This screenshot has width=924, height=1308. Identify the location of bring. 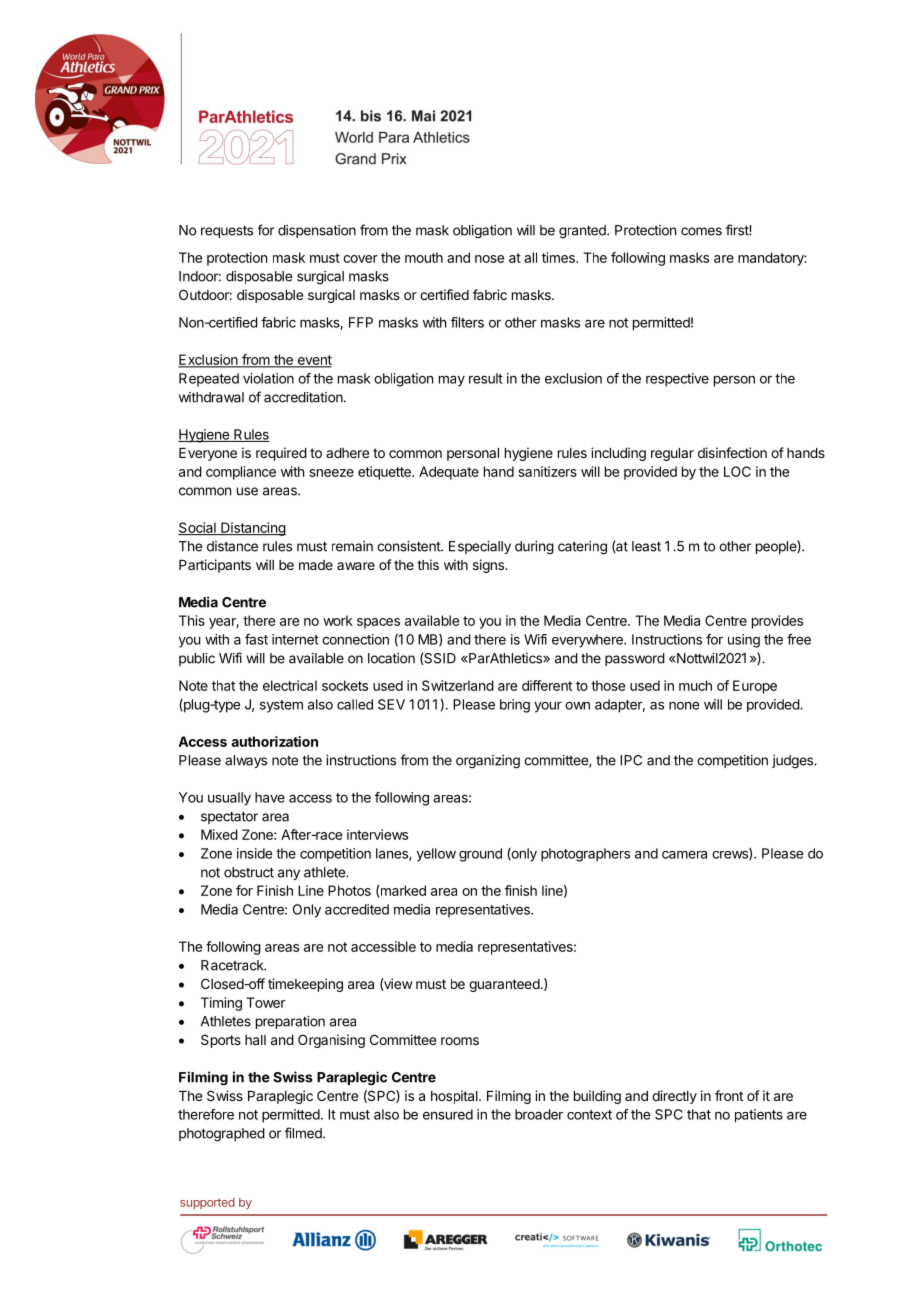
(515, 706).
